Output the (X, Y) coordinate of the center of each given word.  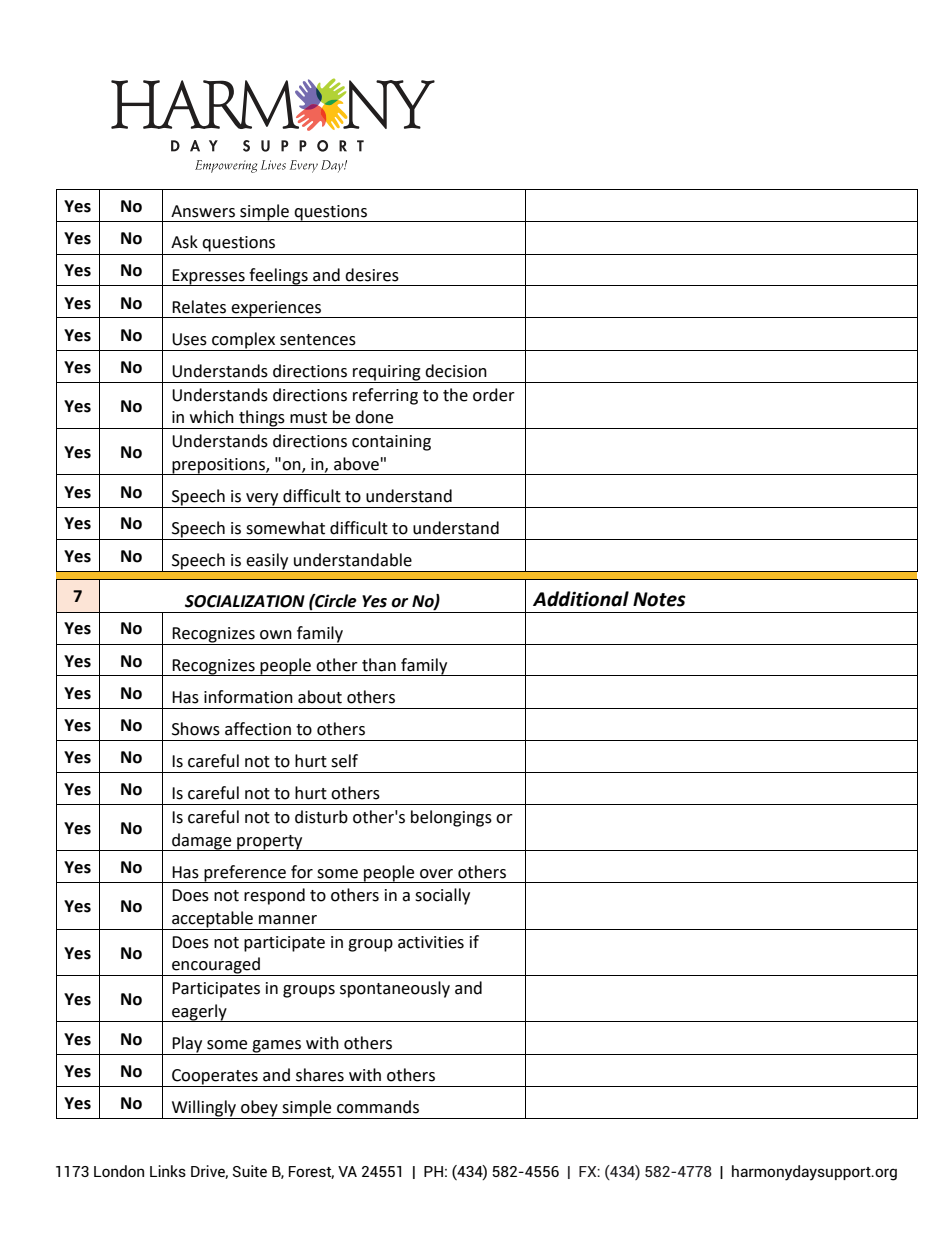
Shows (196, 729)
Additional (581, 599)
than (379, 665)
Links (168, 1171)
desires (372, 275)
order (494, 395)
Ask (184, 242)
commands (378, 1107)
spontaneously (395, 989)
